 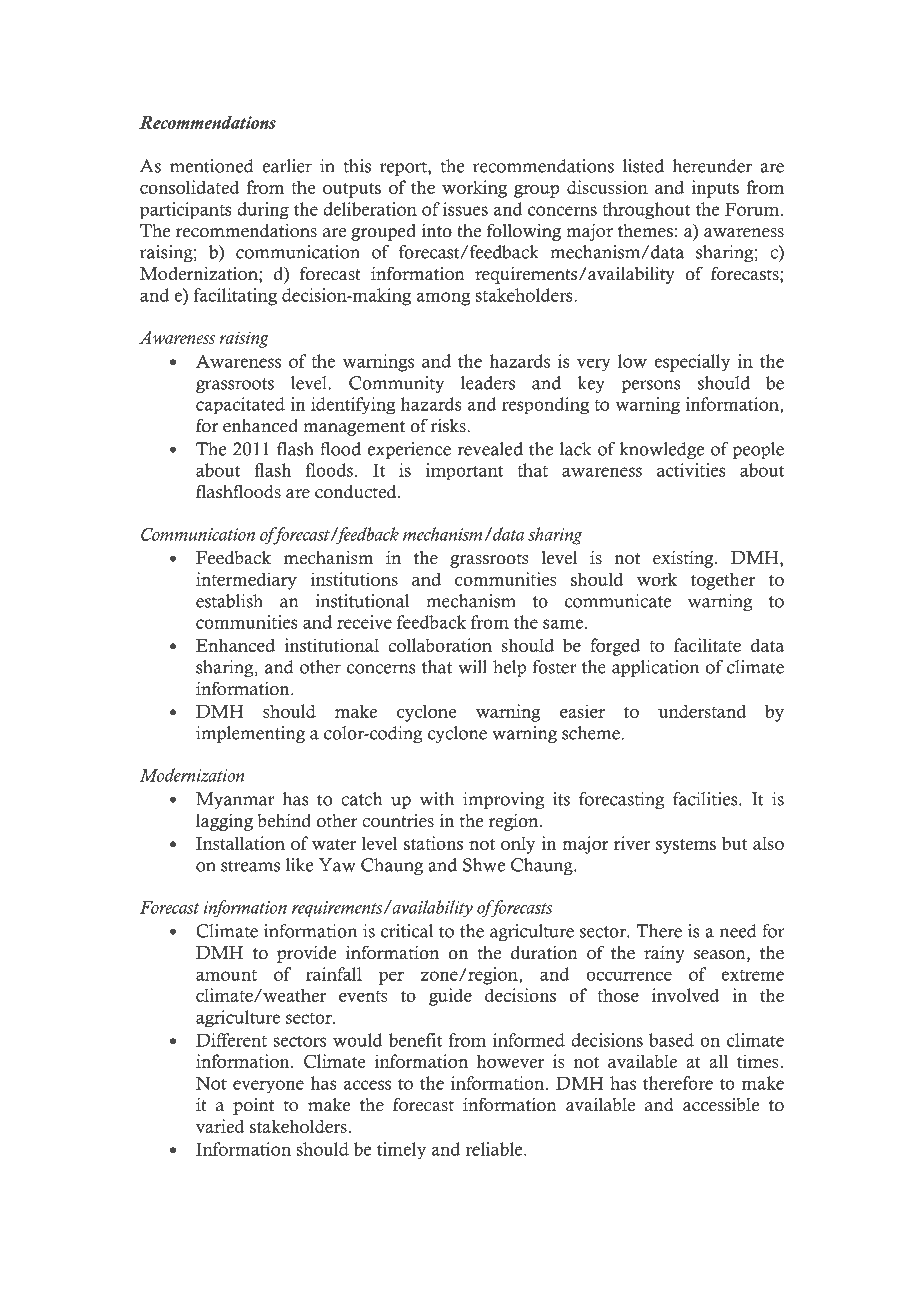 I want to click on reliable, so click(x=495, y=1149).
